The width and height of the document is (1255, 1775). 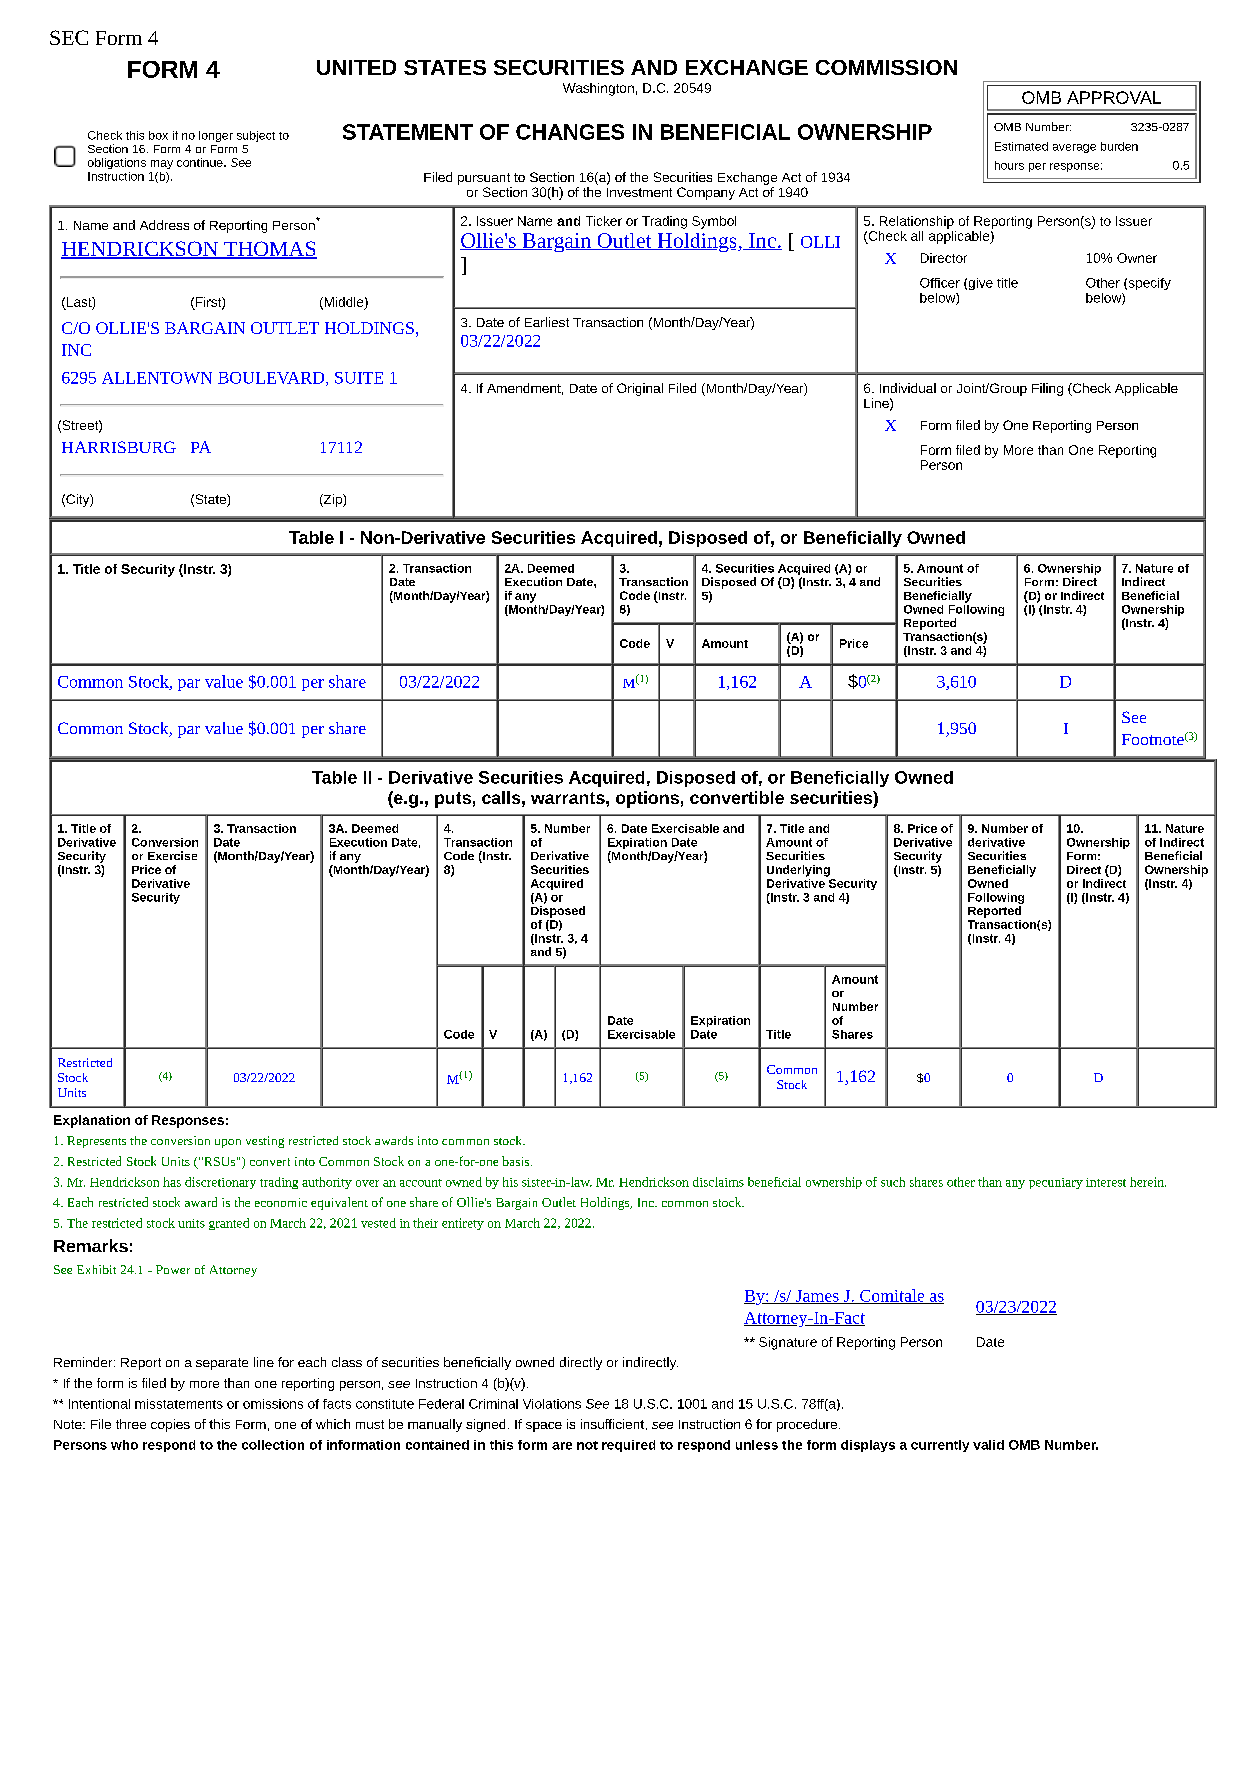 I want to click on pecuniary, so click(x=1056, y=1183).
